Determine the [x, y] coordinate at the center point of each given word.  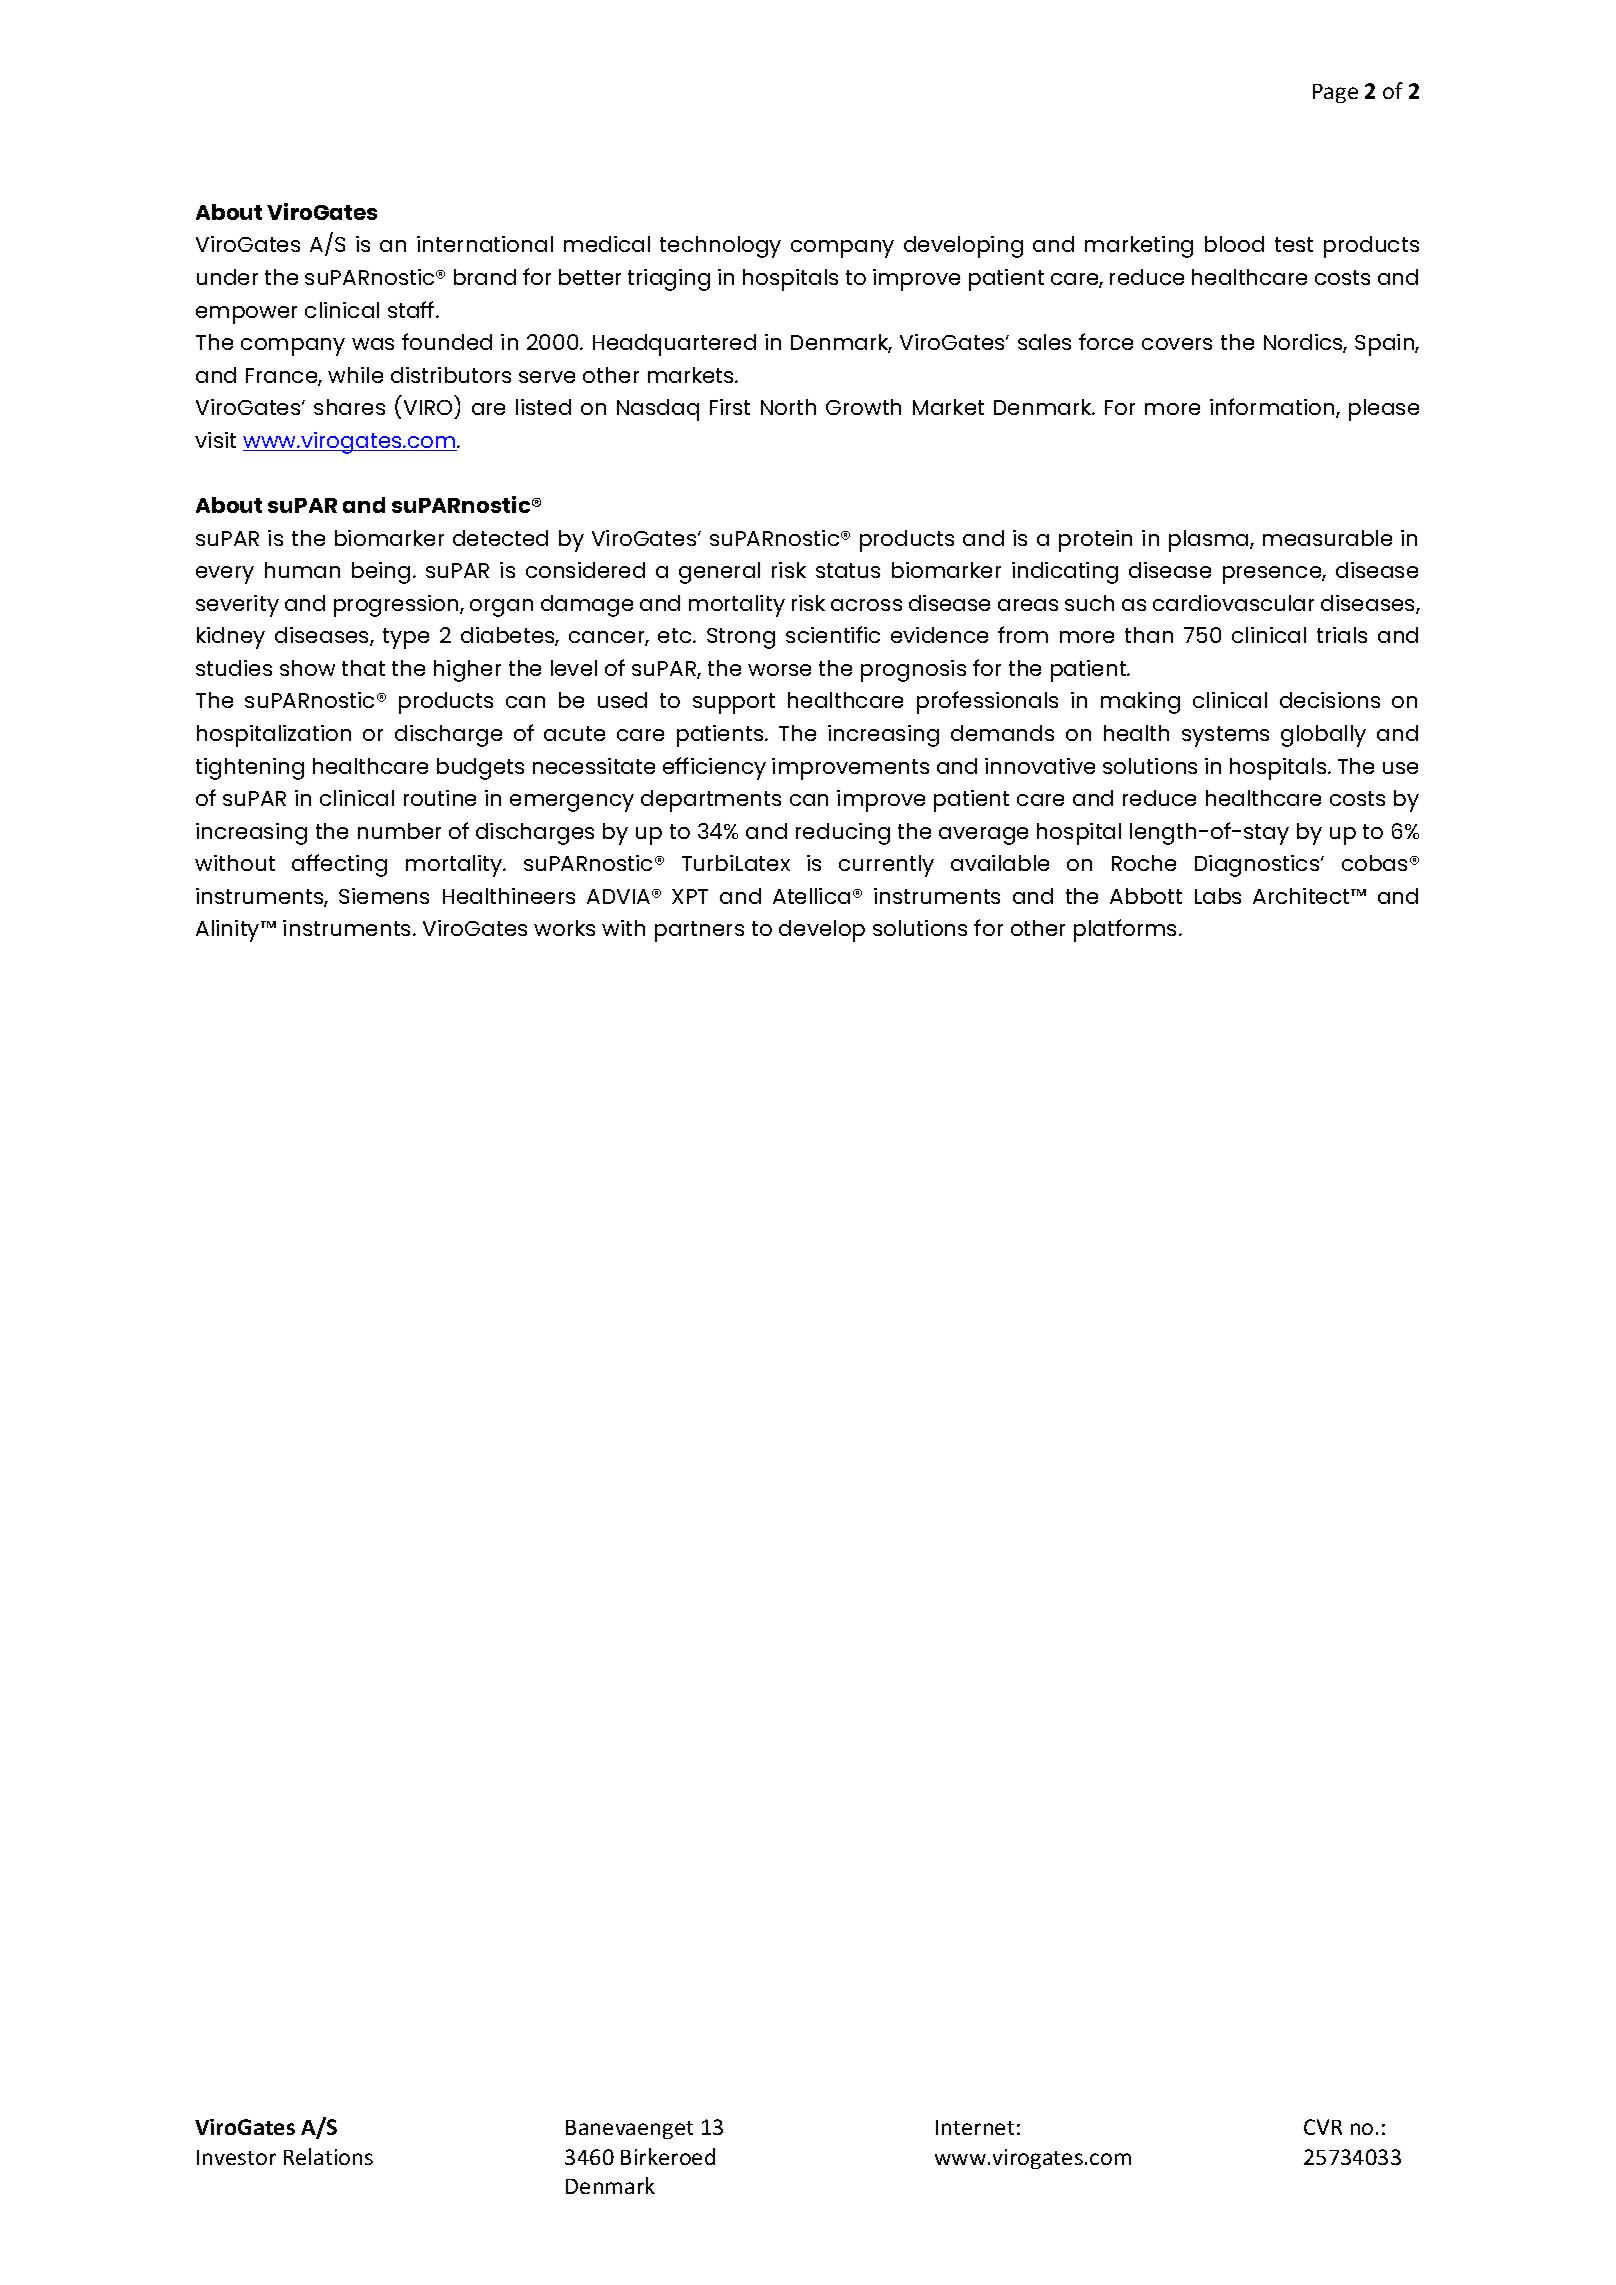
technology [720, 247]
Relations [328, 2156]
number [399, 831]
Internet [975, 2127]
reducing [843, 834]
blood [1234, 244]
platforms [1127, 930]
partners [699, 931]
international [485, 244]
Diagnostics [1258, 866]
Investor [236, 2157]
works [564, 928]
